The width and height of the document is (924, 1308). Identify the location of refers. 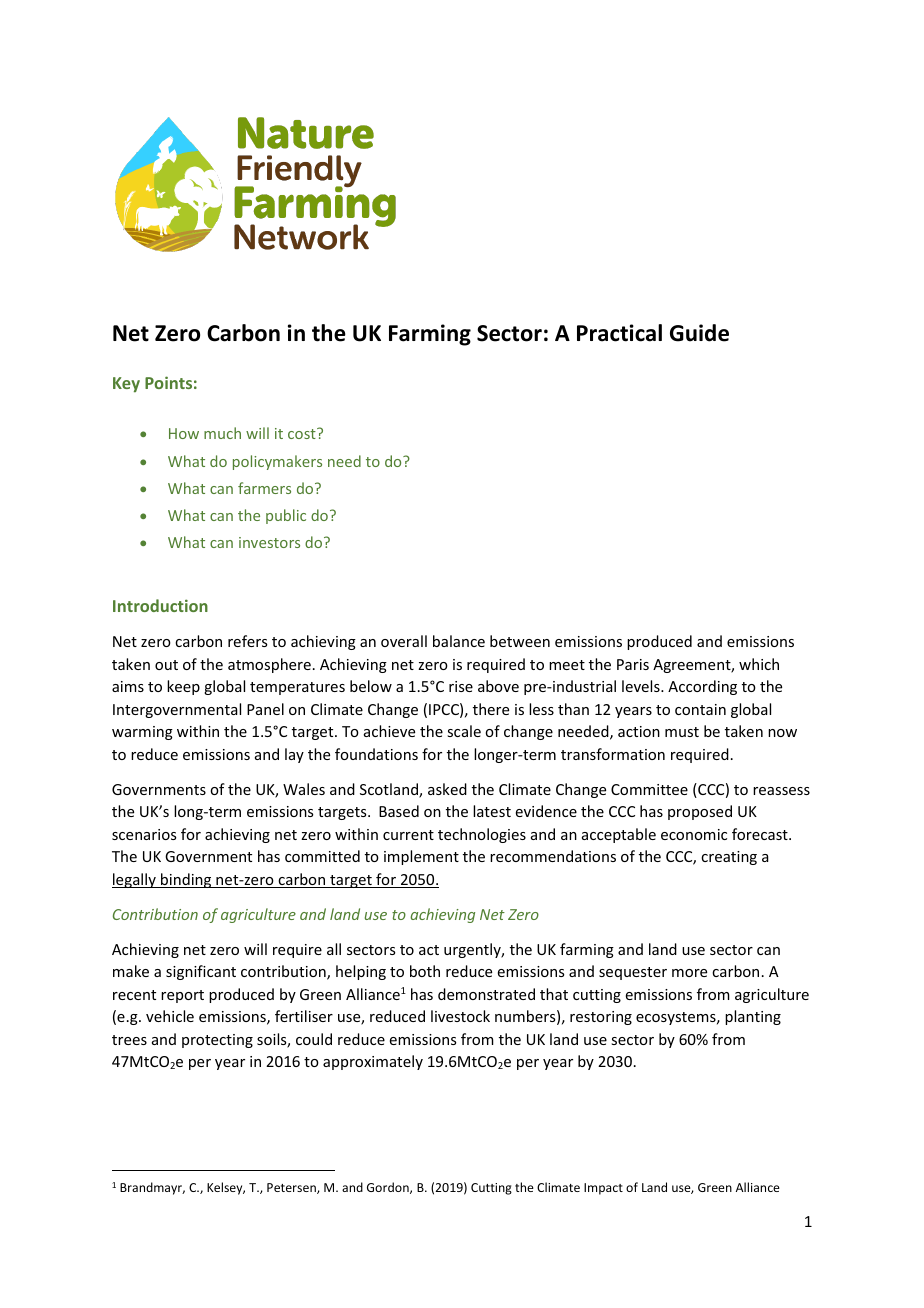
(247, 641).
